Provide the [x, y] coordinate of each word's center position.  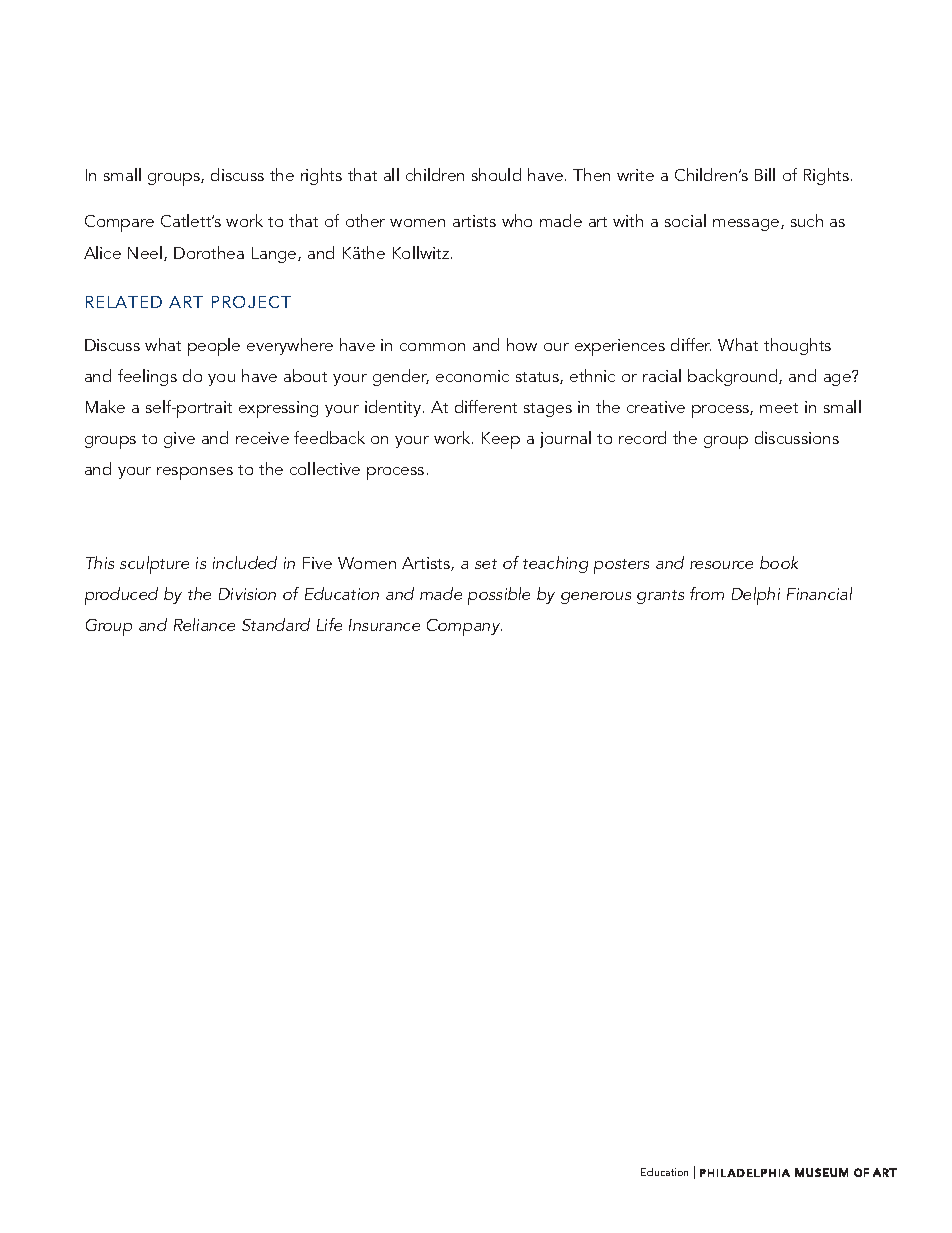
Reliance [204, 624]
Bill [765, 174]
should [496, 174]
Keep [501, 440]
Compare [119, 223]
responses [195, 473]
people [214, 347]
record [642, 437]
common [432, 347]
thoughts [797, 346]
